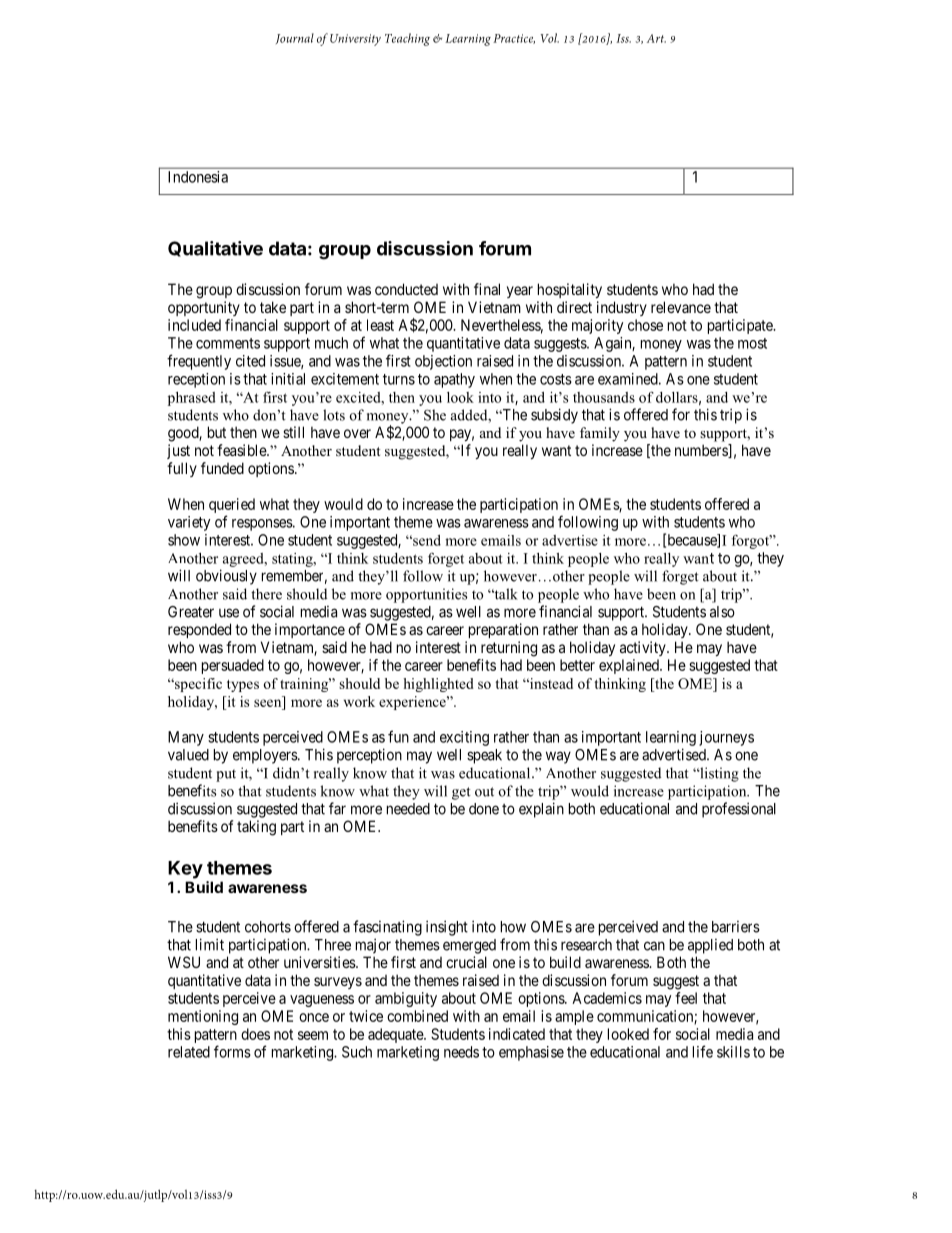  I want to click on does, so click(255, 1034).
